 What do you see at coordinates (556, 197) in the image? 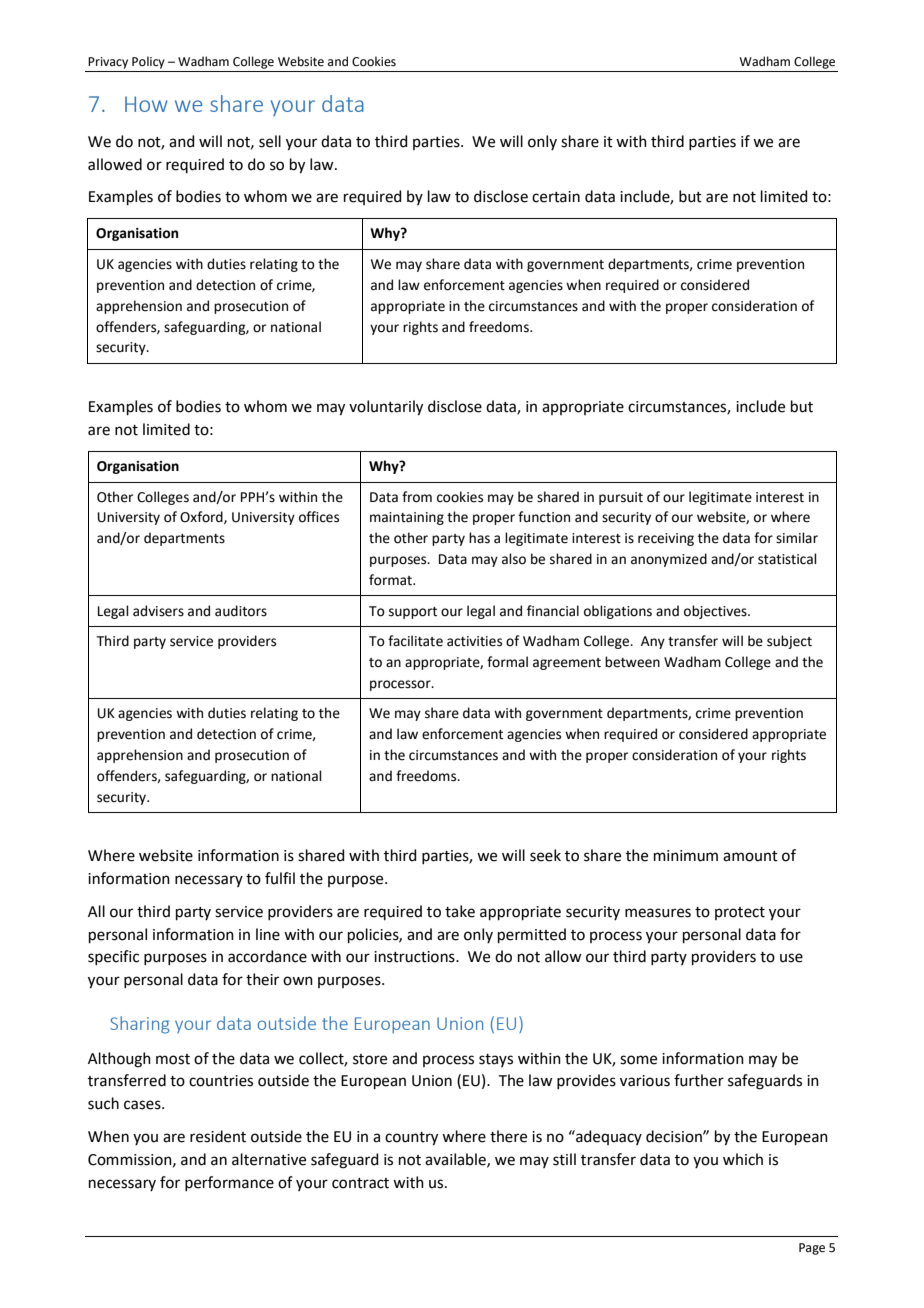
I see `certain` at bounding box center [556, 197].
